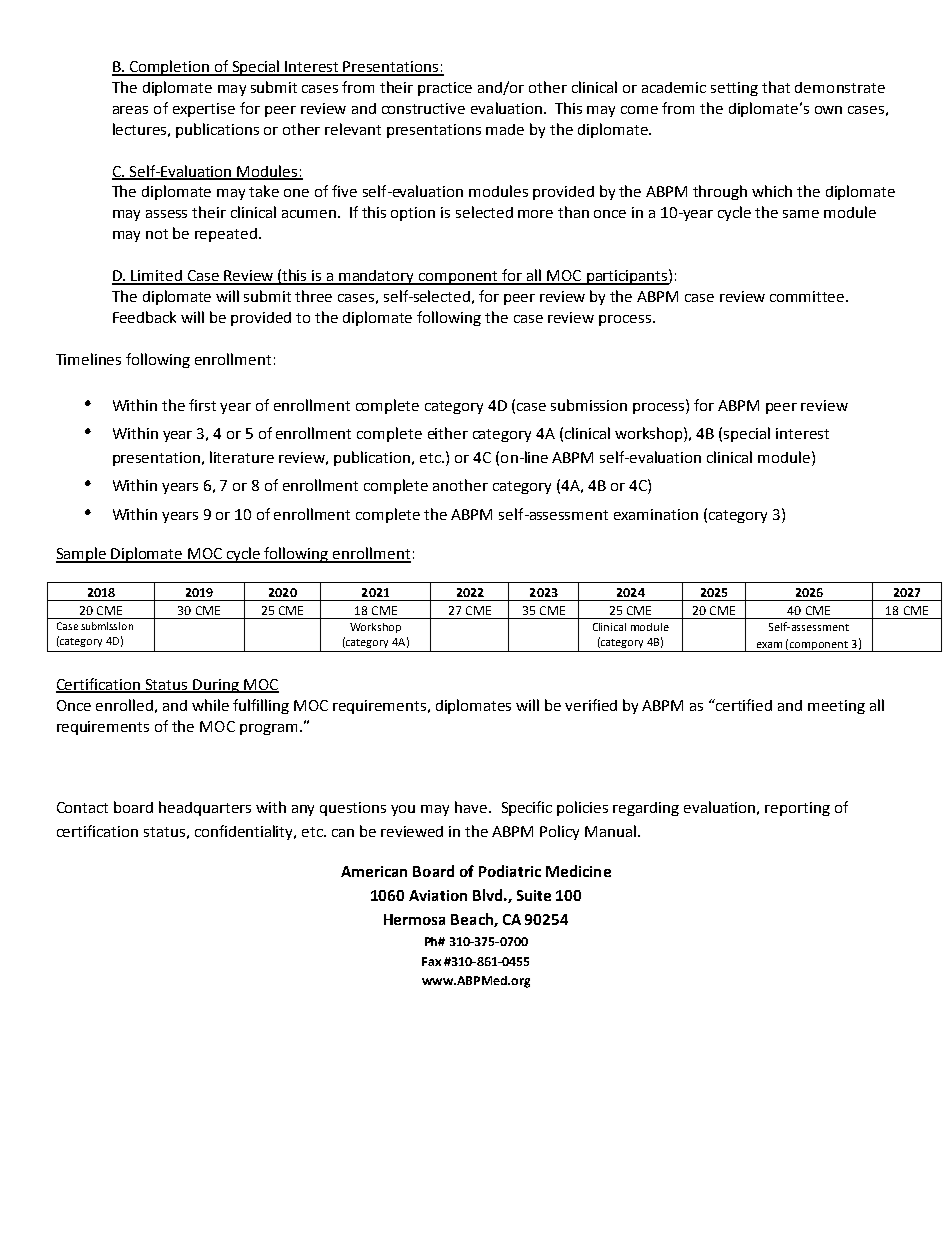 The image size is (952, 1233). What do you see at coordinates (157, 277) in the document?
I see `Limited` at bounding box center [157, 277].
